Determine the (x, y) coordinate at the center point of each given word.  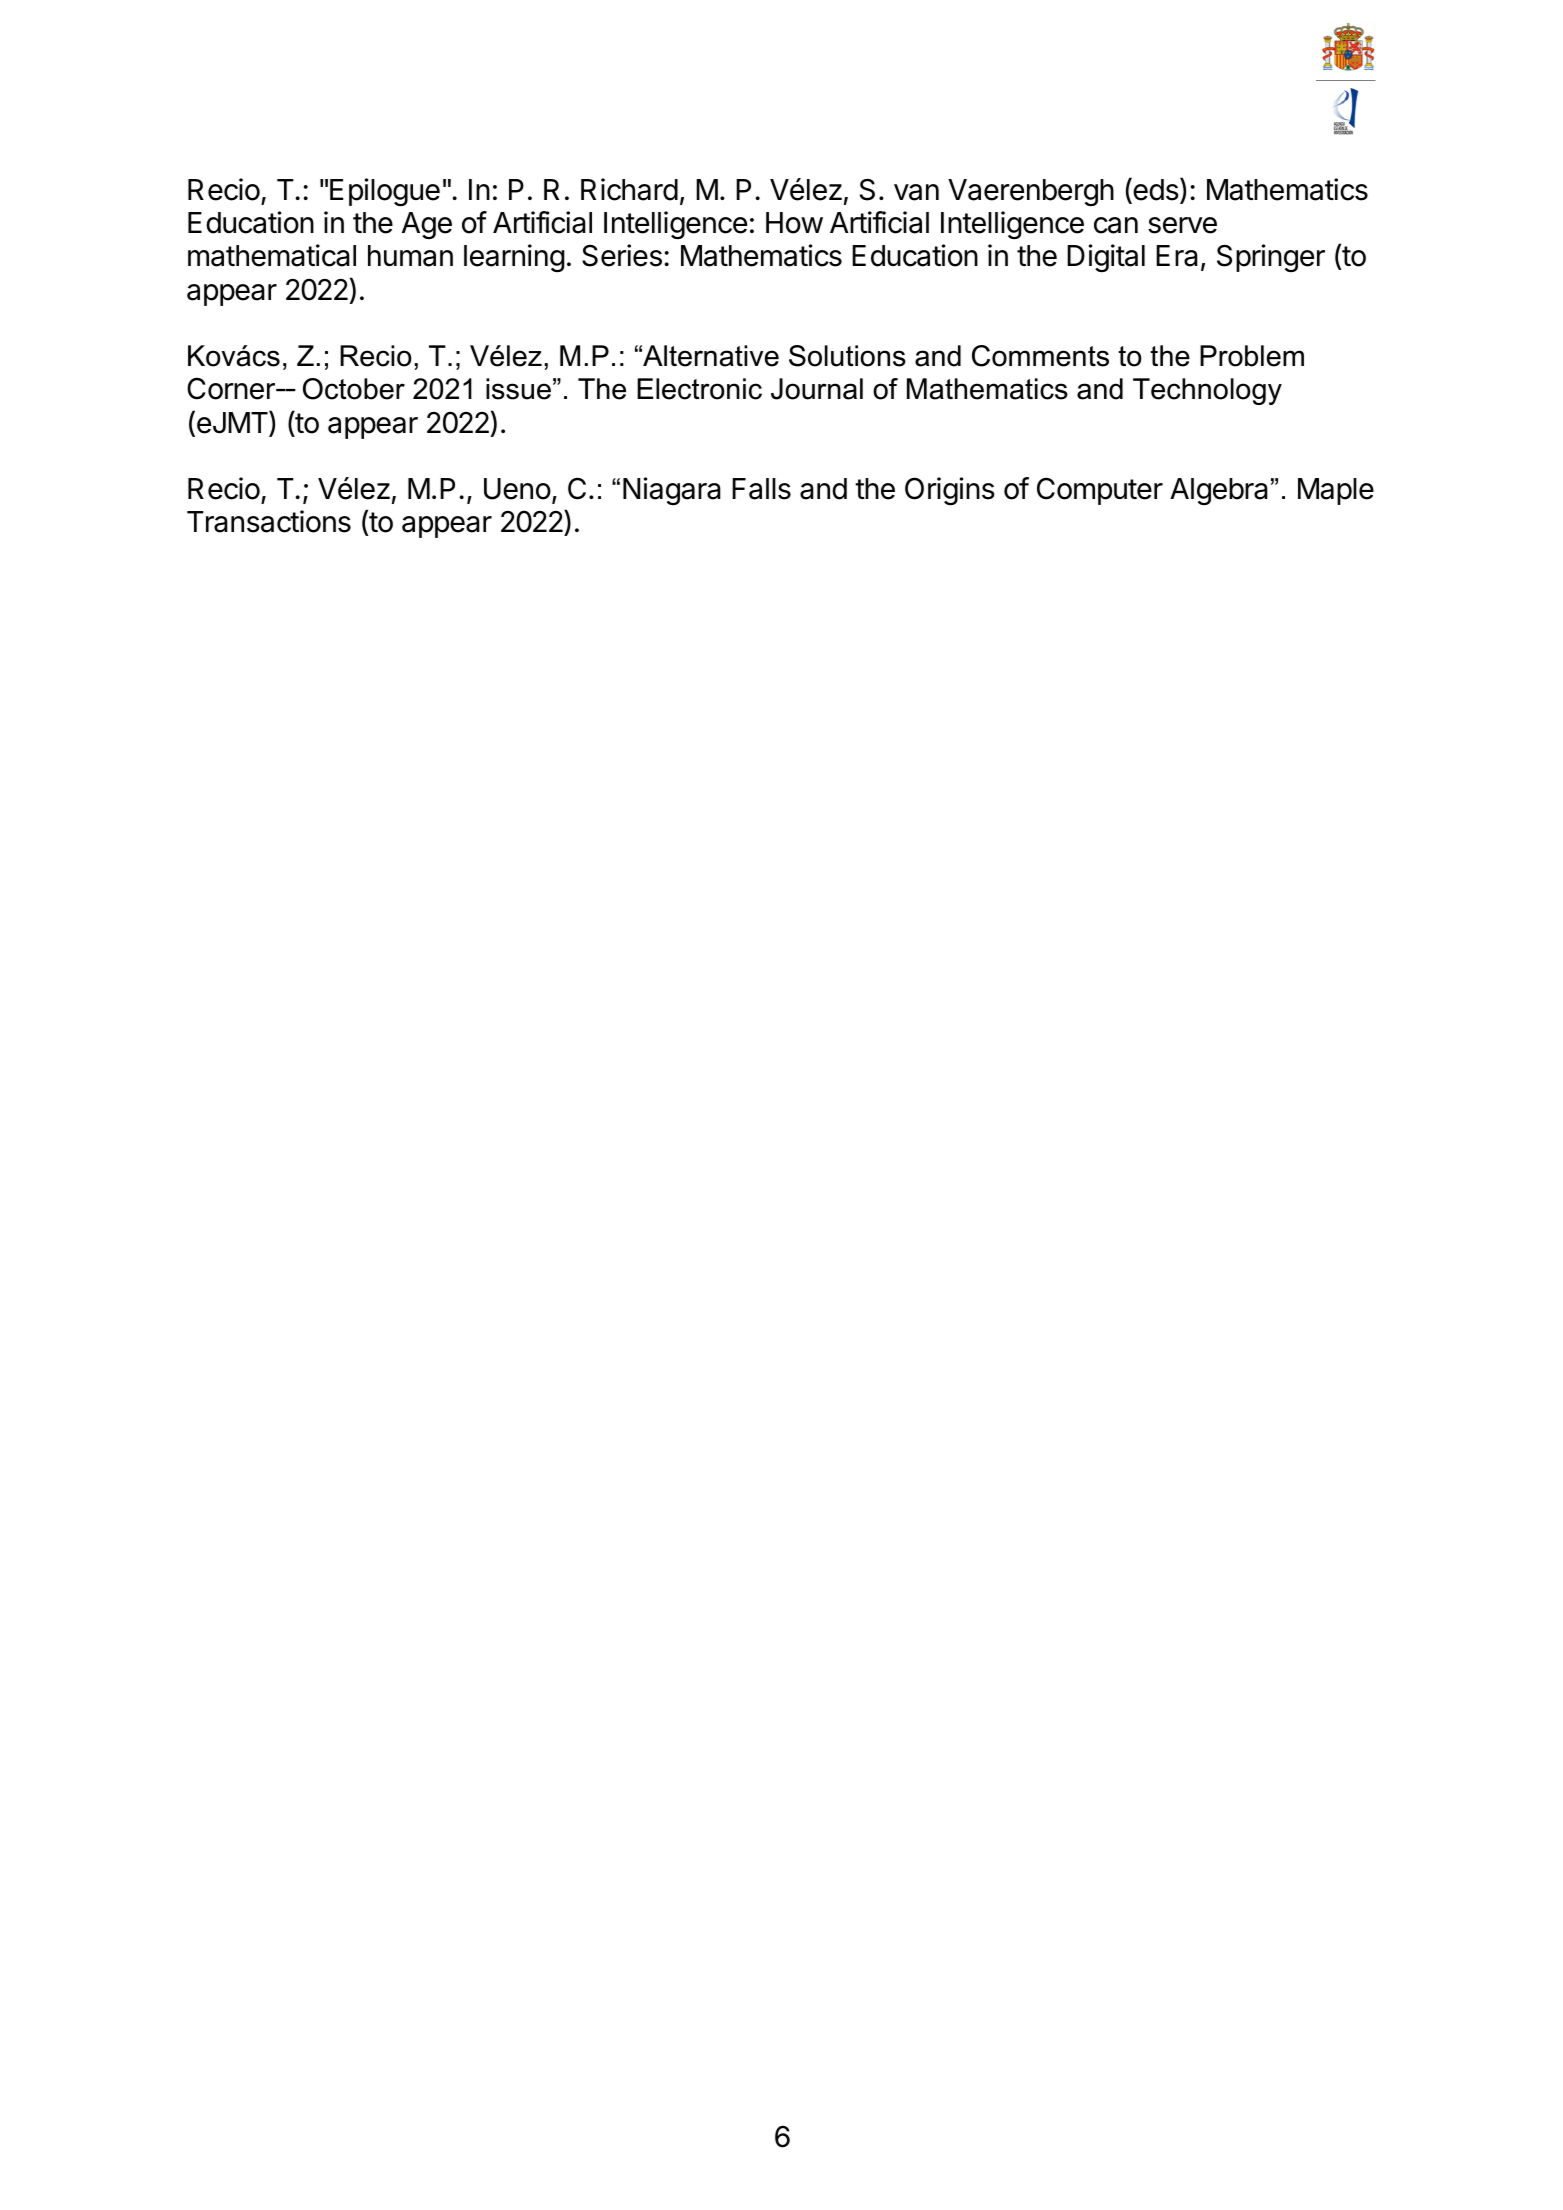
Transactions (269, 521)
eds (1155, 190)
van (916, 192)
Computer (1100, 491)
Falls (761, 489)
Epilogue (385, 192)
